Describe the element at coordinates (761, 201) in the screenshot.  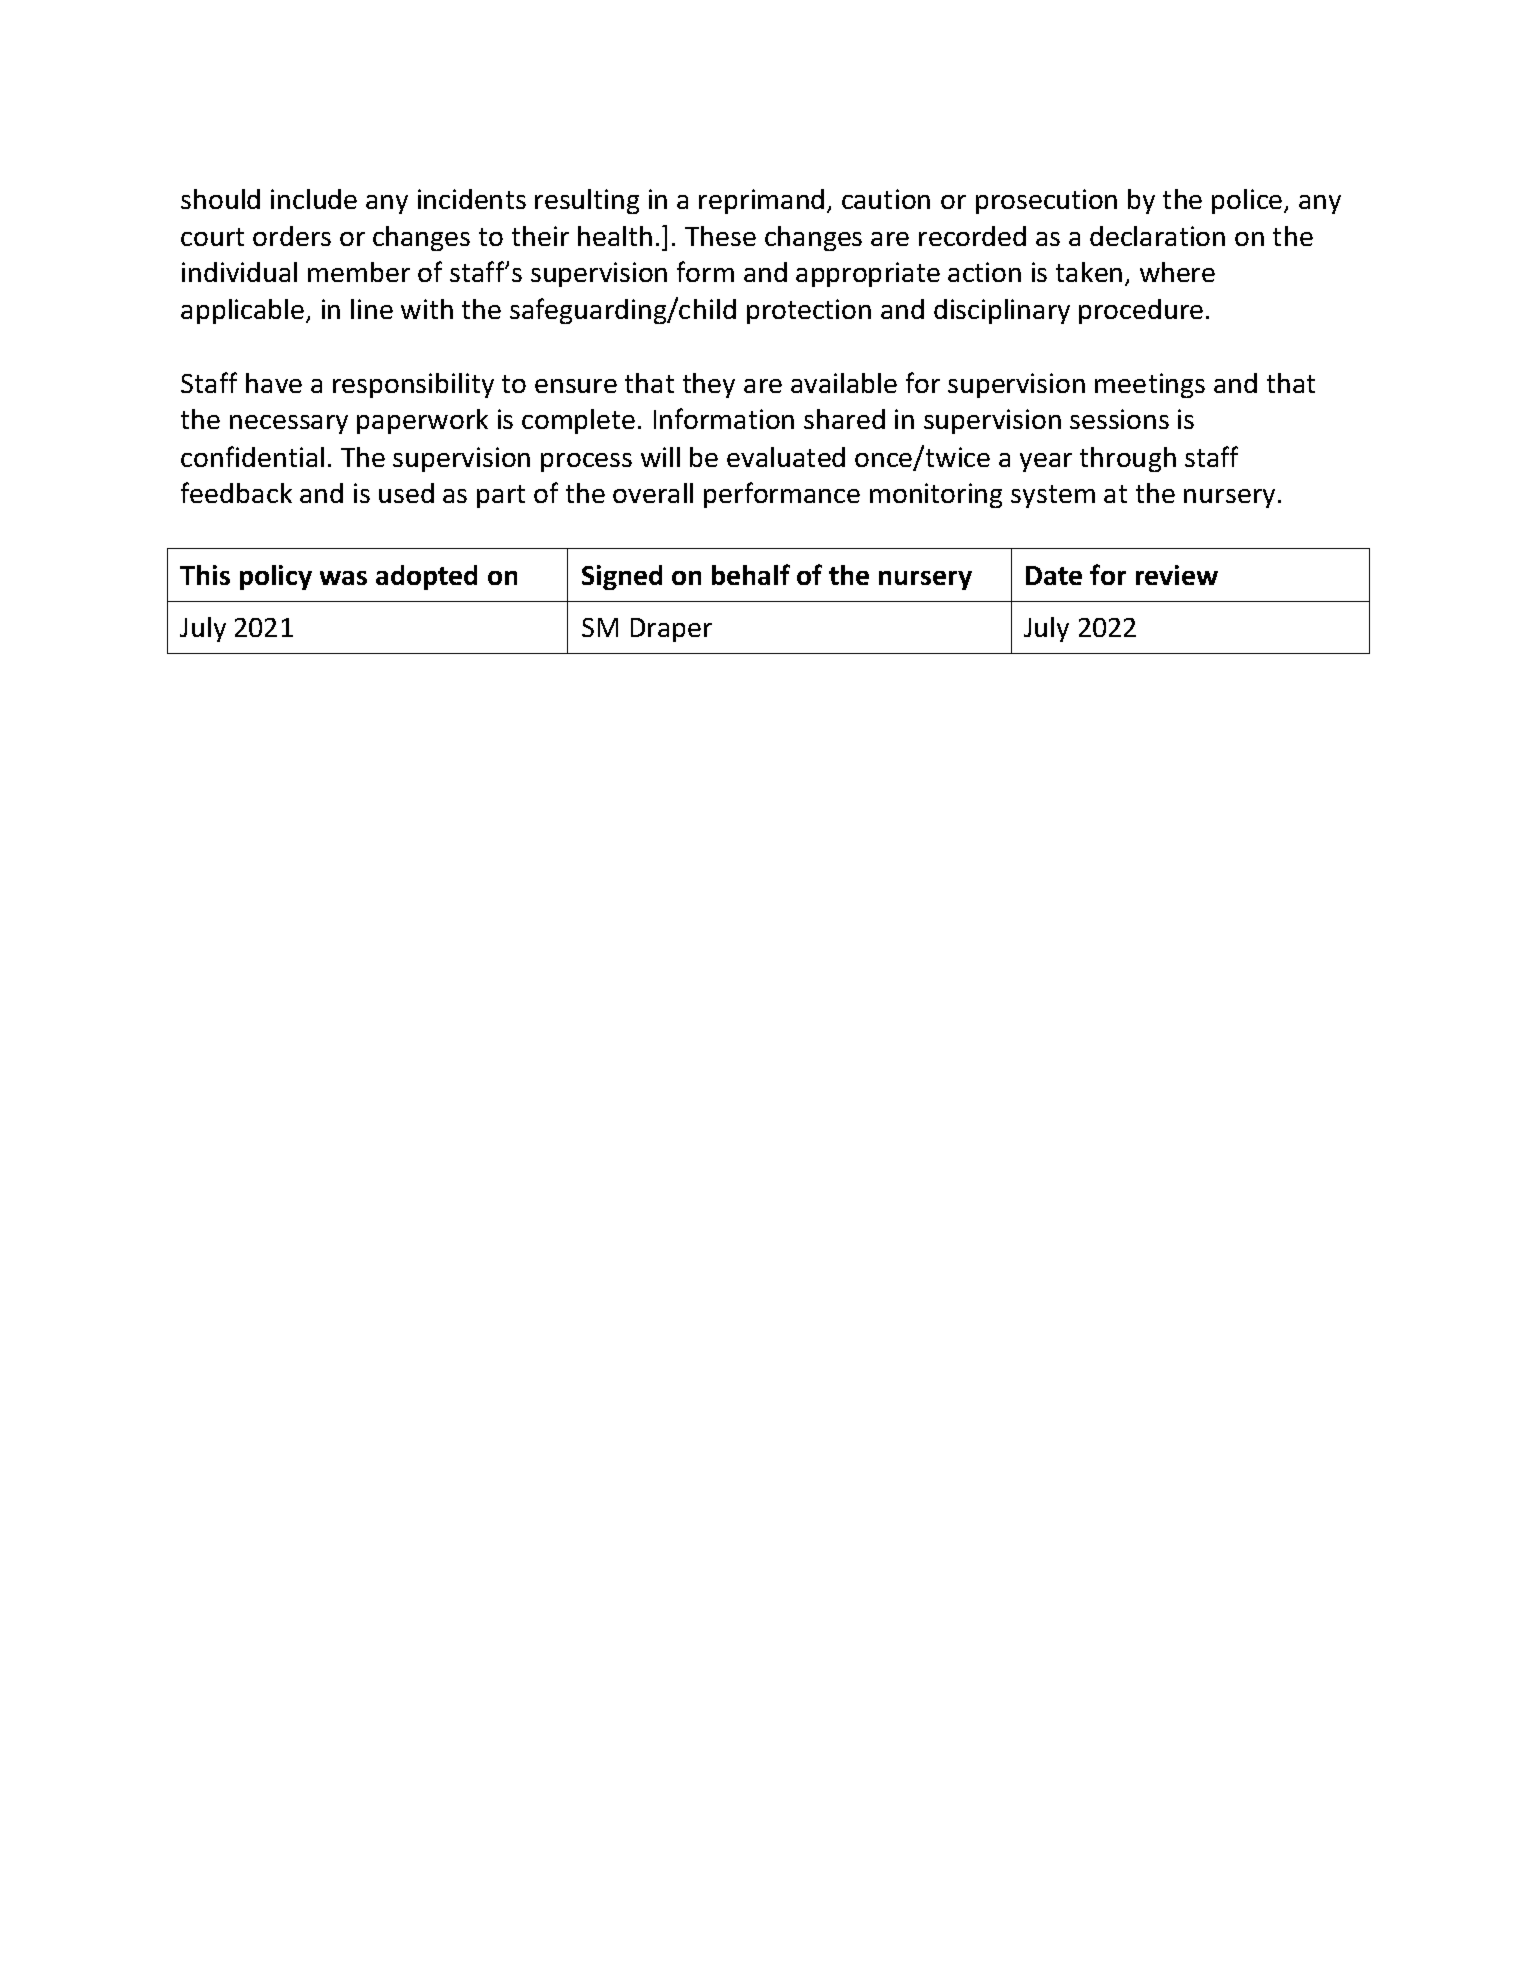
I see `reprimand` at that location.
